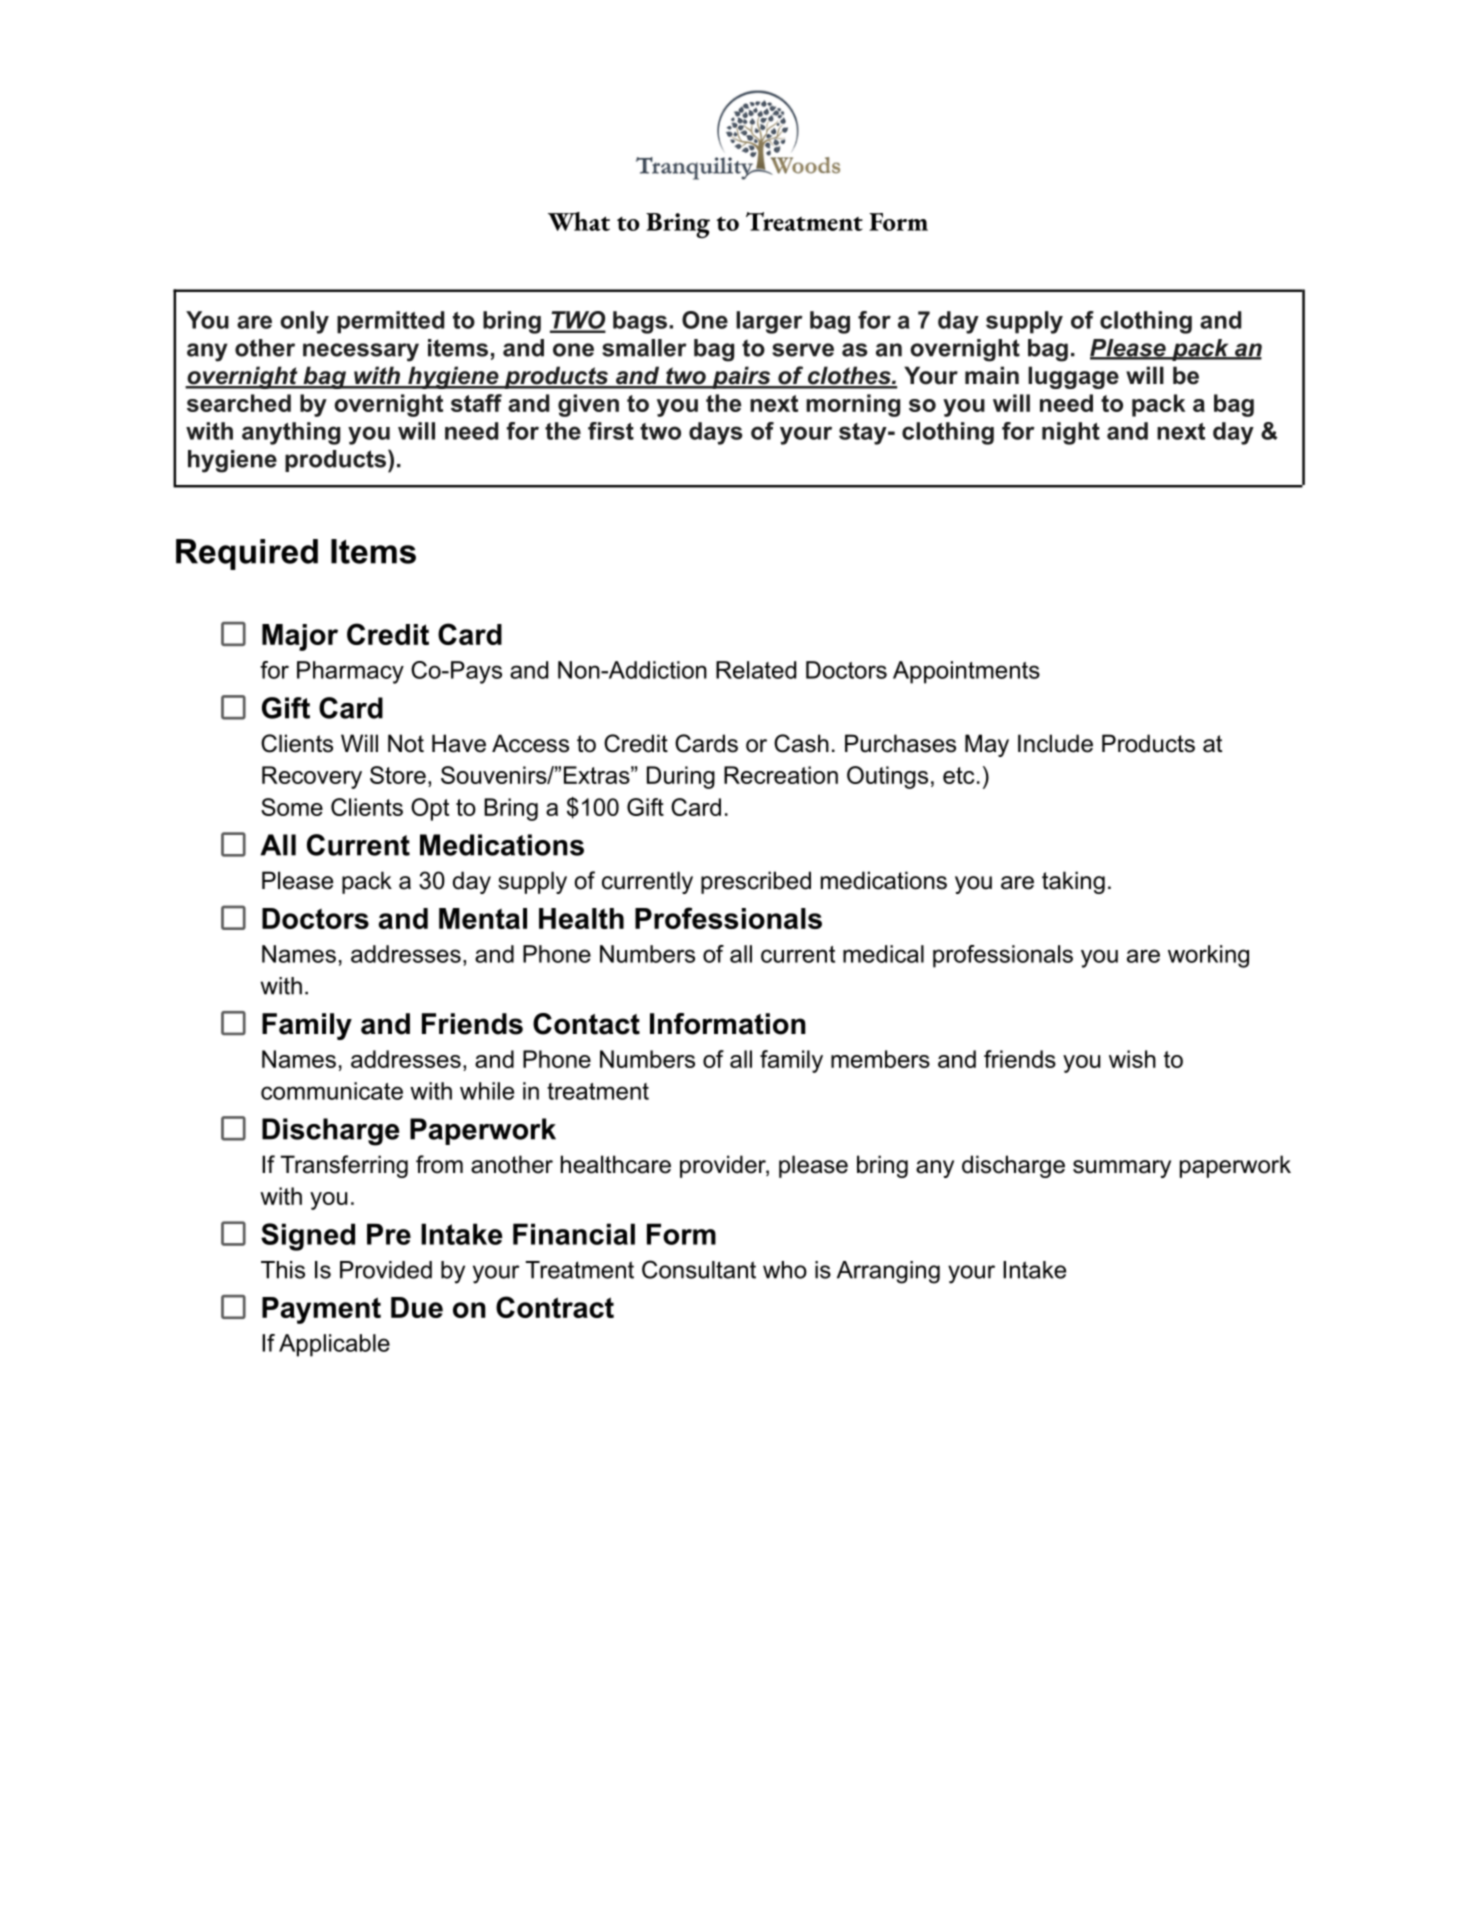  Describe the element at coordinates (966, 672) in the screenshot. I see `Appointments` at that location.
